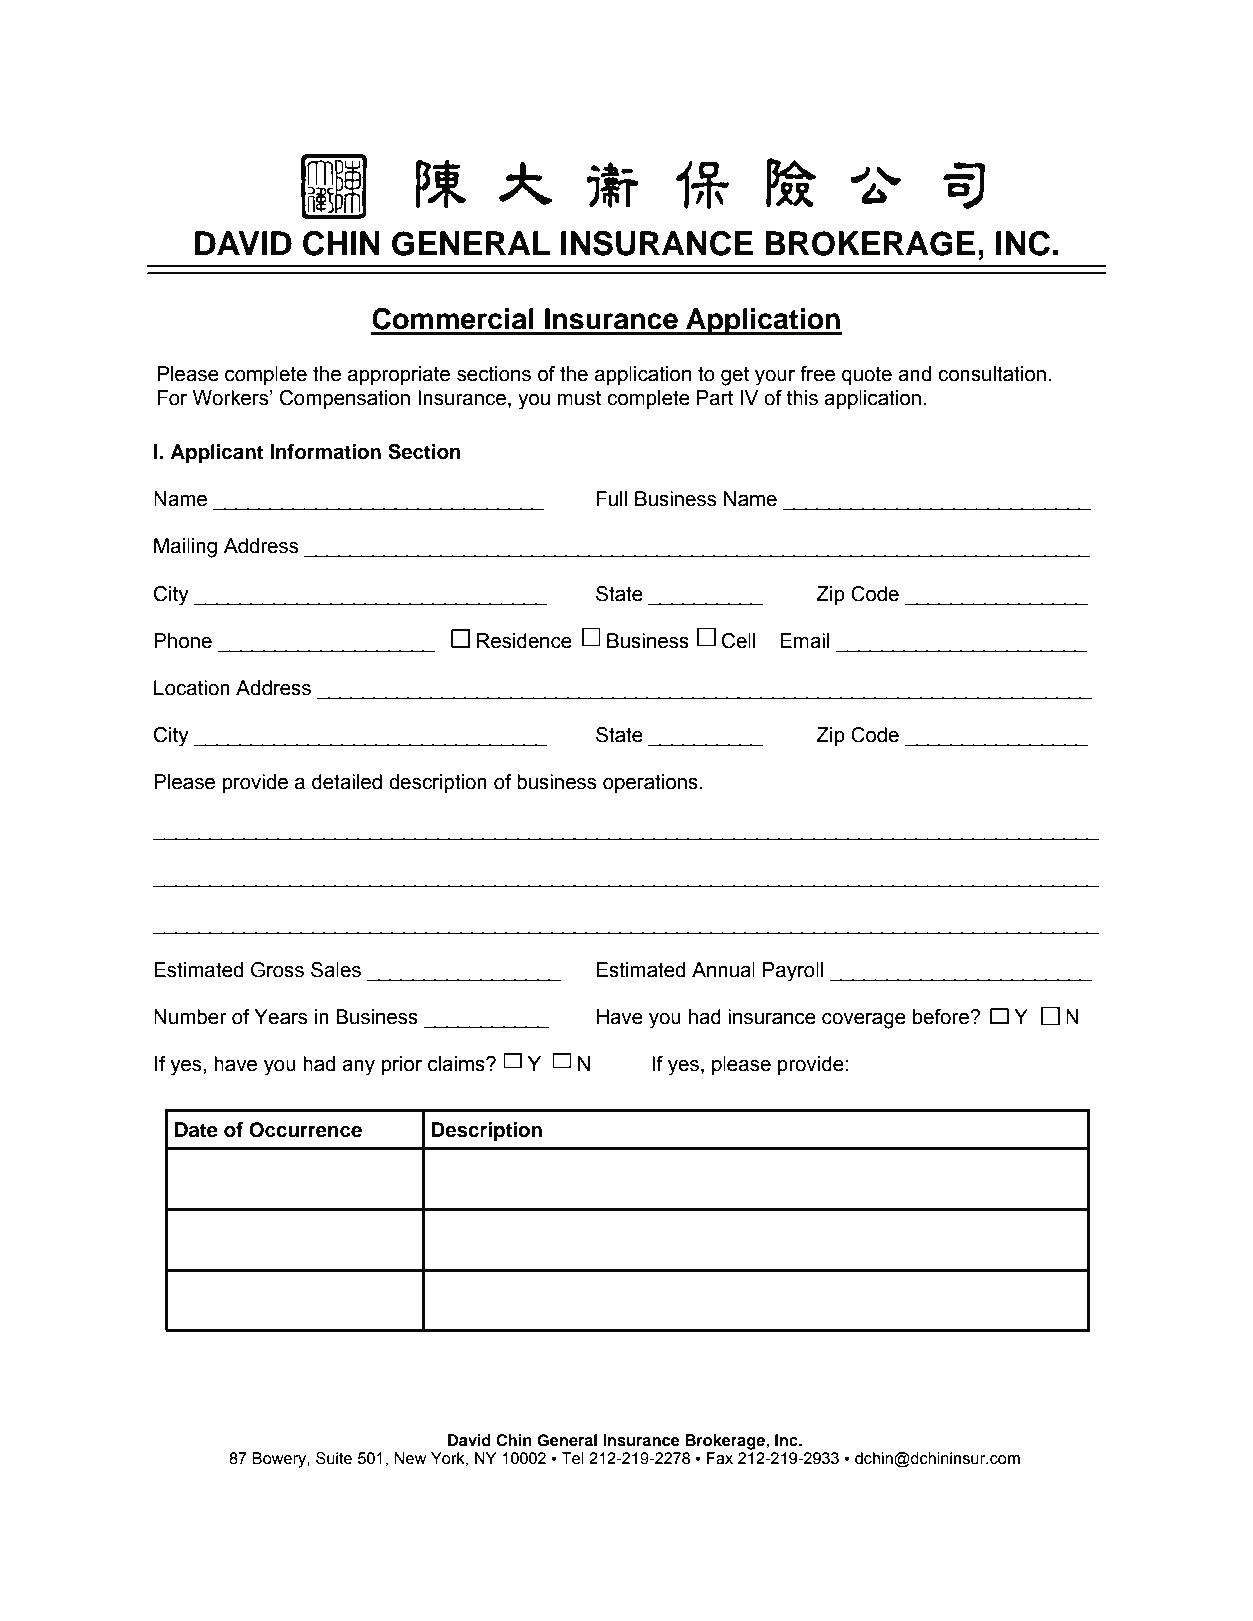 The height and width of the screenshot is (1621, 1253). Describe the element at coordinates (192, 688) in the screenshot. I see `Location` at that location.
